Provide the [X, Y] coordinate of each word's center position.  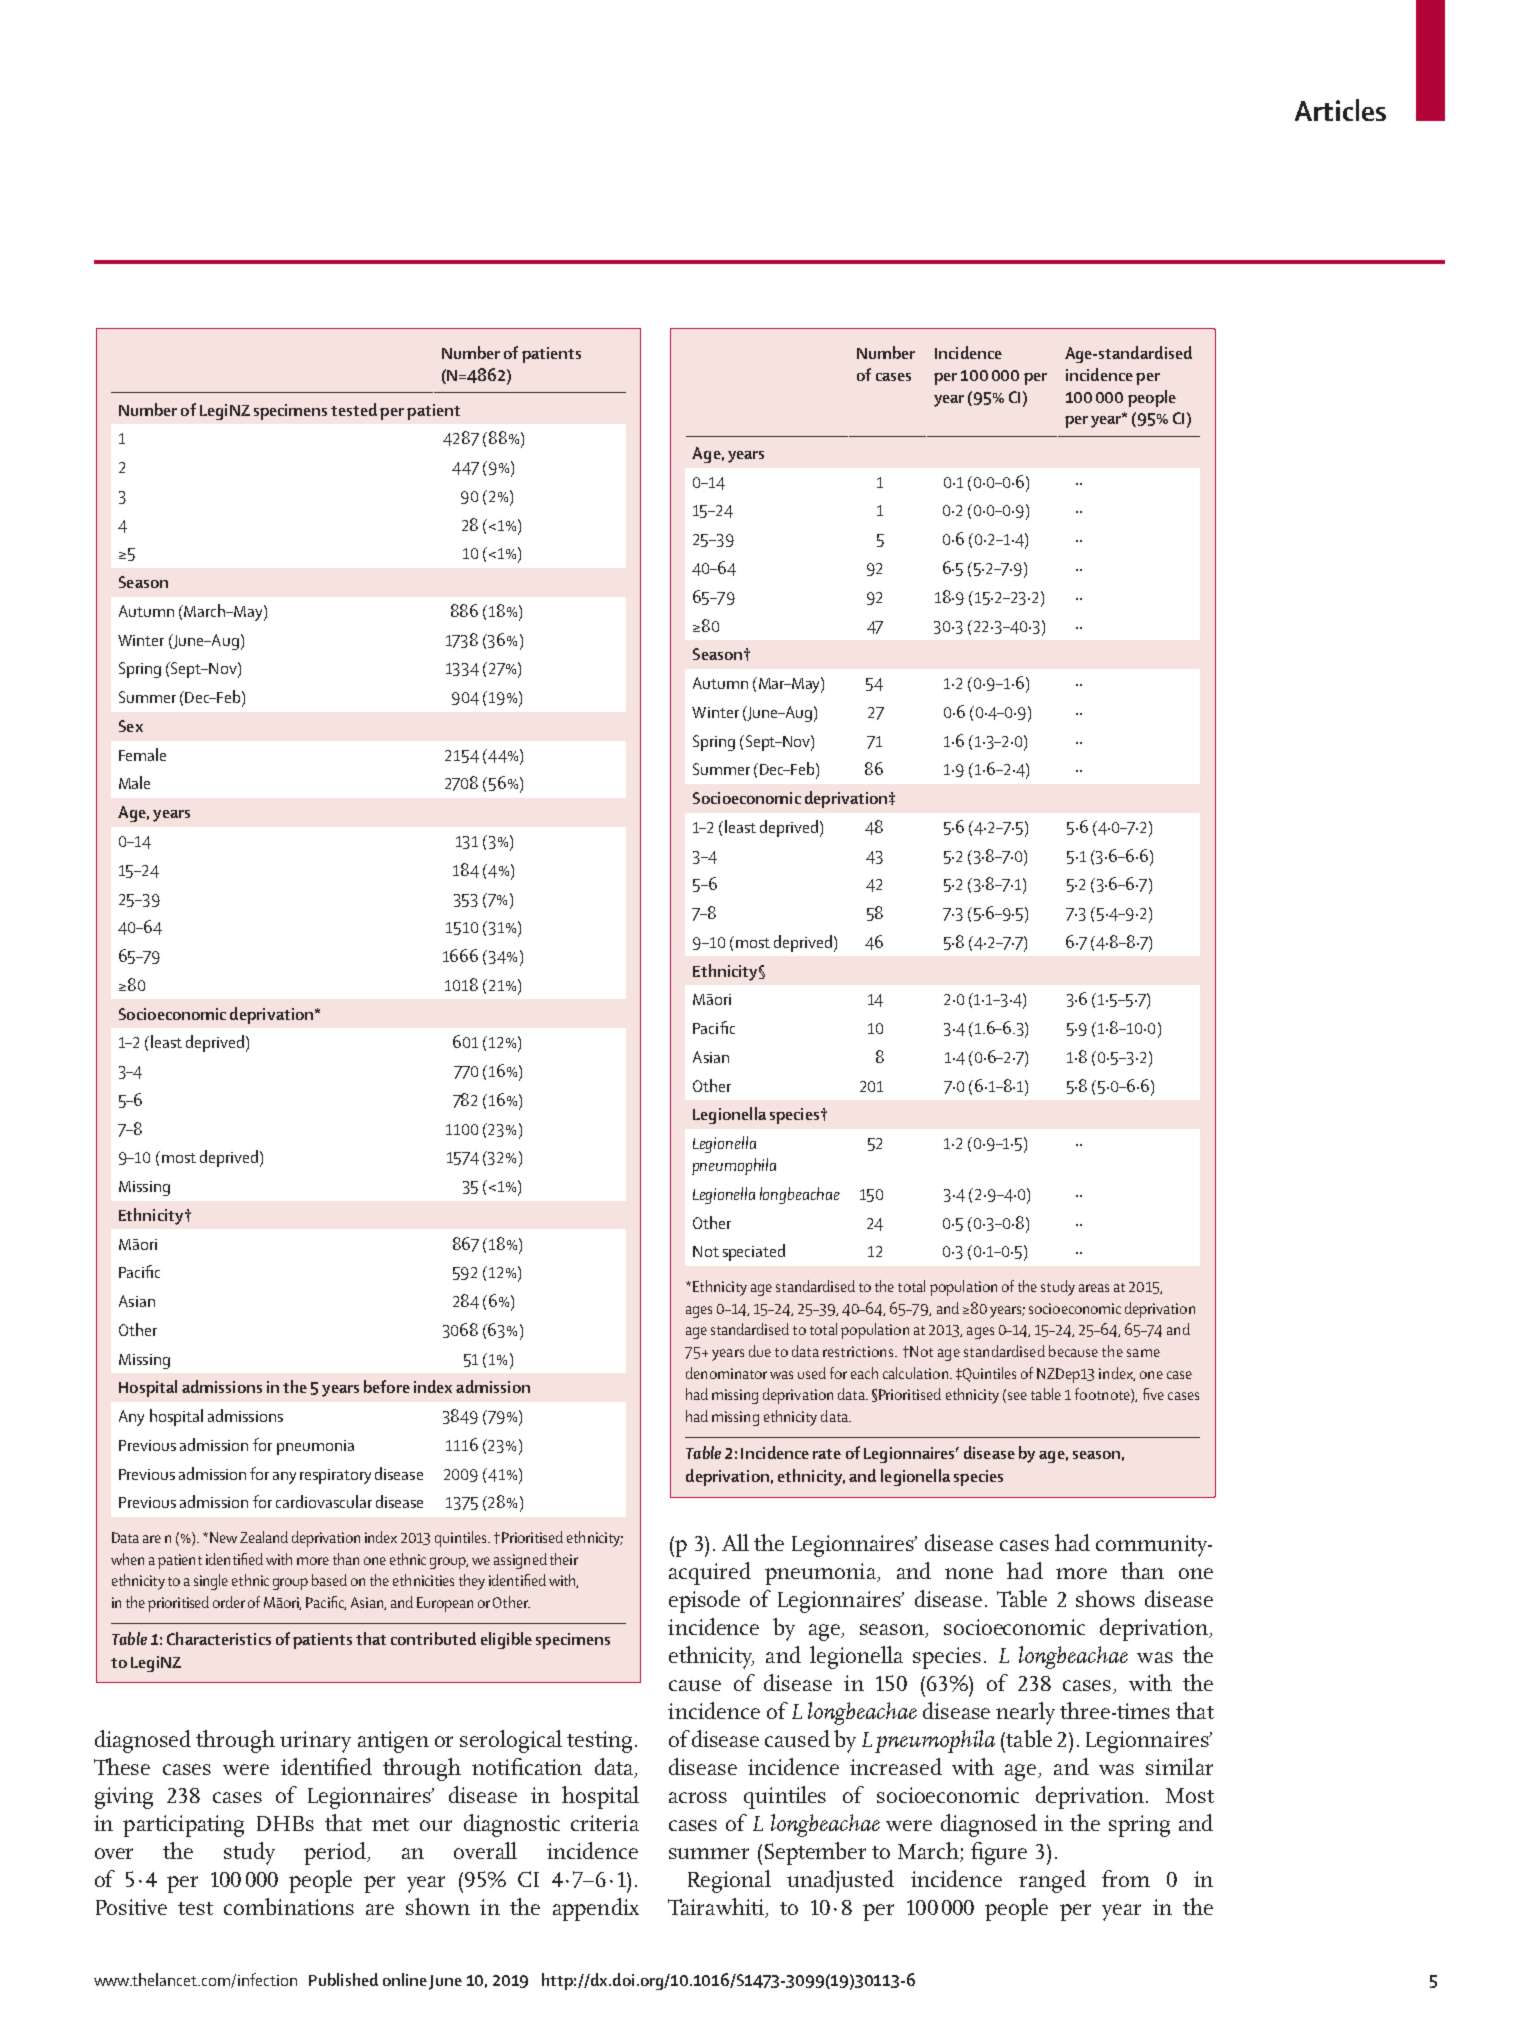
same [1143, 1353]
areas [1094, 1288]
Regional [729, 1881]
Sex [131, 726]
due [760, 1351]
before [387, 1386]
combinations [289, 1906]
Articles [1340, 110]
